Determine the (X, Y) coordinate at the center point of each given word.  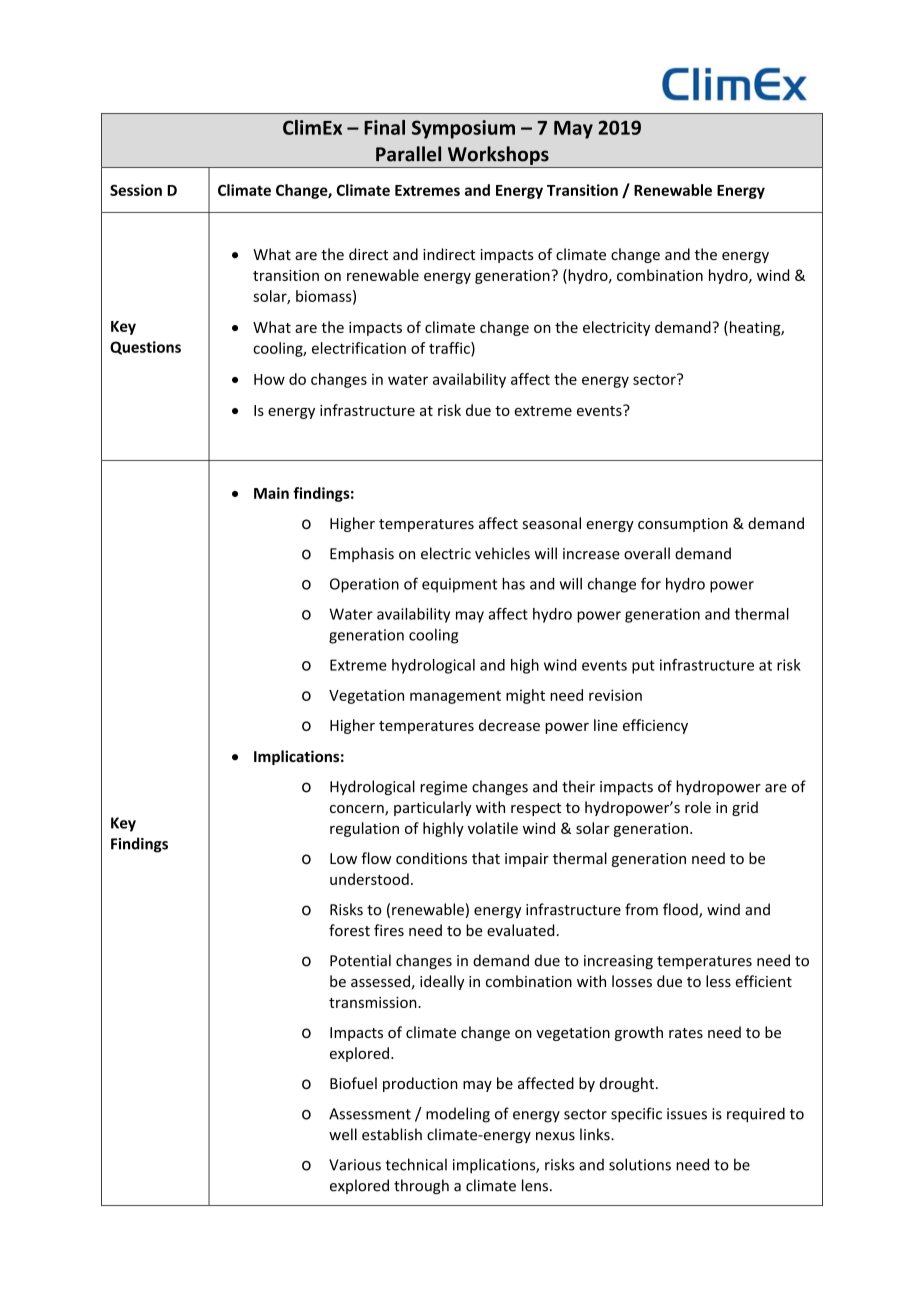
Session (136, 190)
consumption (683, 525)
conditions (431, 858)
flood (681, 910)
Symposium (463, 129)
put (643, 667)
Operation (364, 585)
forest (349, 930)
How (269, 379)
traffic (450, 349)
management (455, 697)
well (343, 1134)
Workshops (498, 155)
